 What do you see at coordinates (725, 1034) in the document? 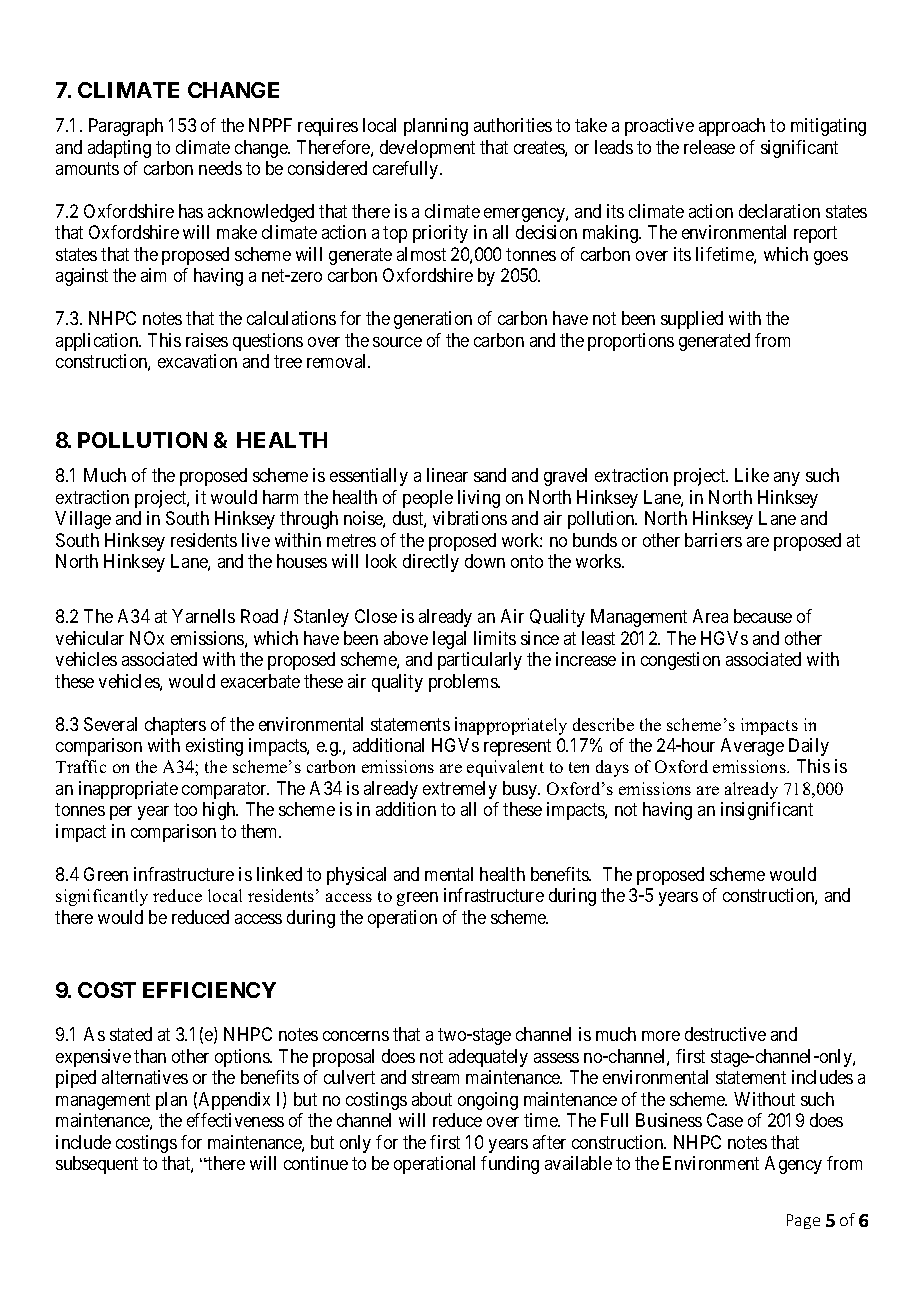
I see `destructive` at bounding box center [725, 1034].
